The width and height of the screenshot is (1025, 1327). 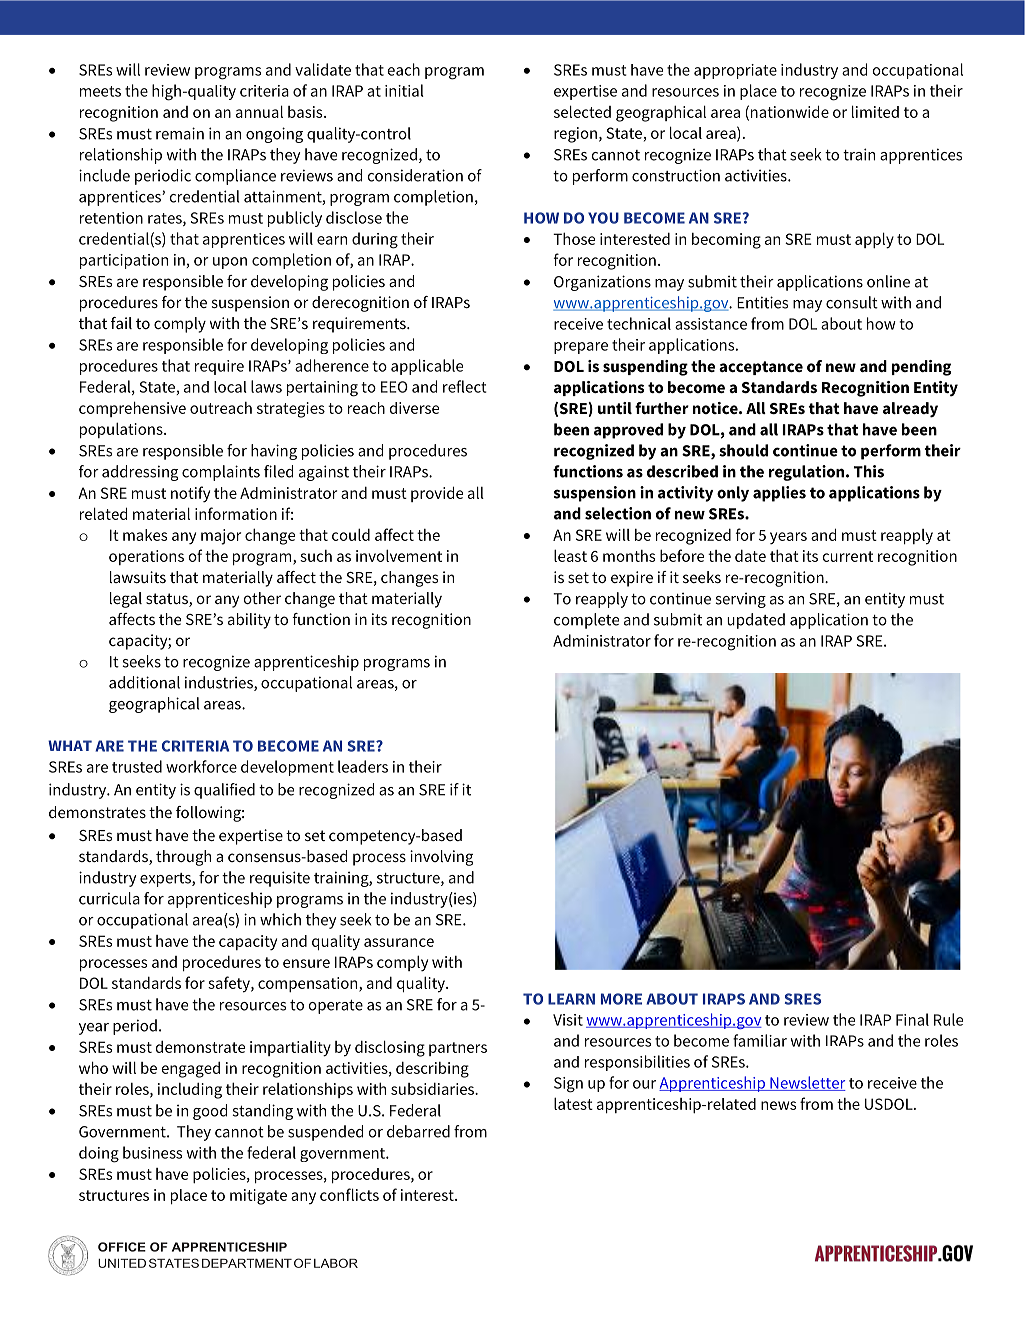 I want to click on remain, so click(x=180, y=133).
